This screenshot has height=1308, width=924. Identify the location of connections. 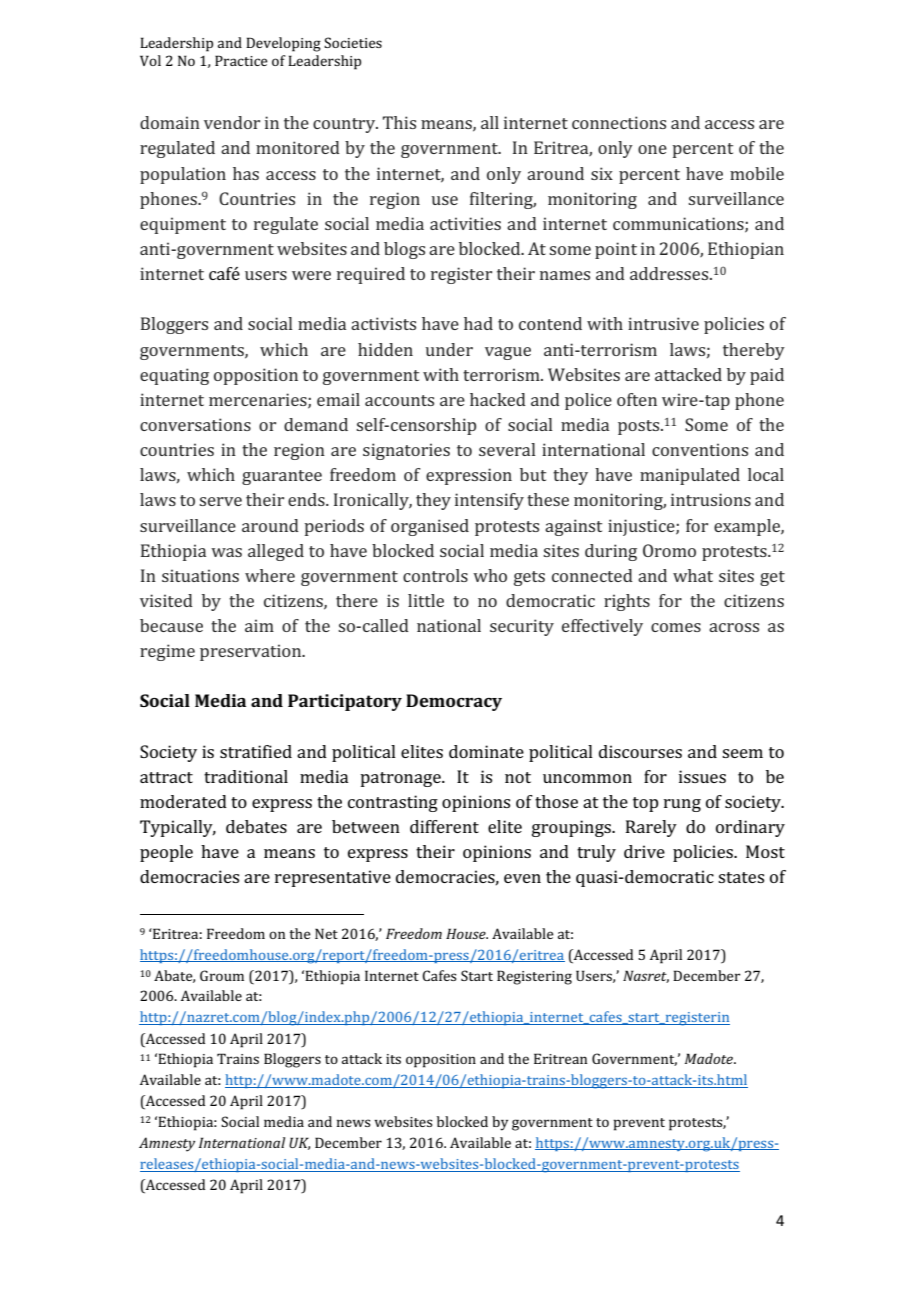
(619, 122).
